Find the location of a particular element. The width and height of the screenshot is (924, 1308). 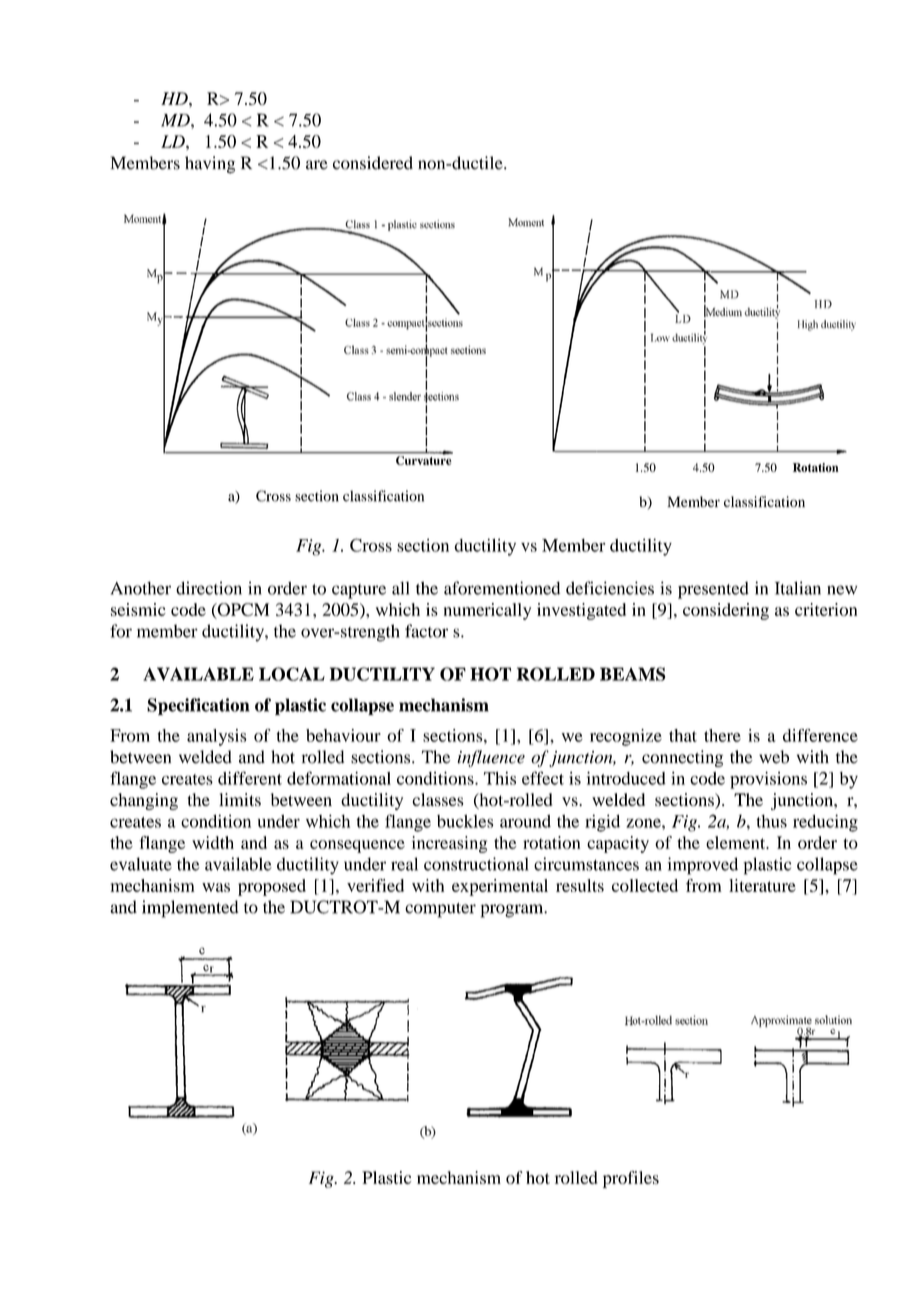

direction is located at coordinates (209, 588).
